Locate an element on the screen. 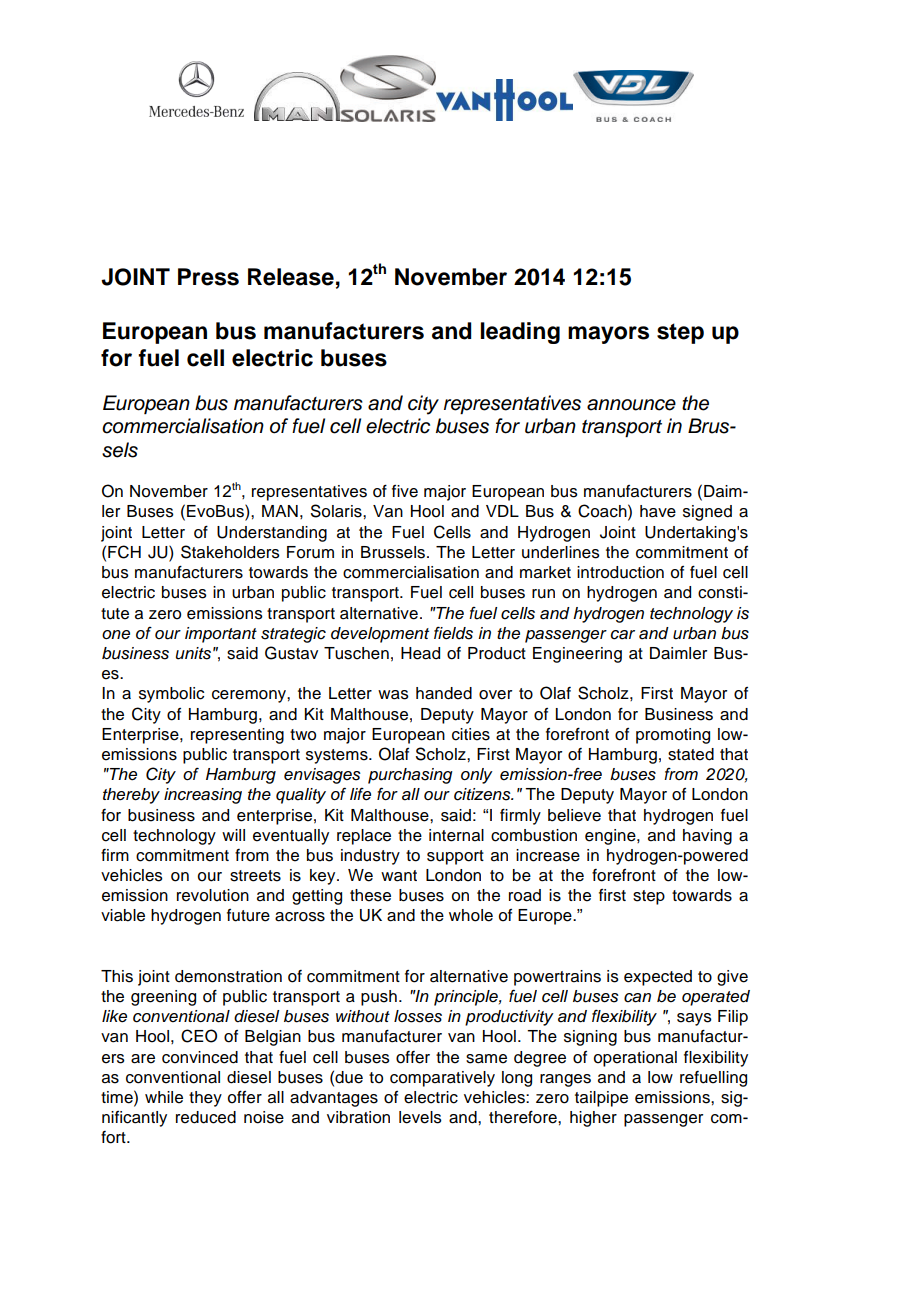  Stakeholders is located at coordinates (230, 552).
